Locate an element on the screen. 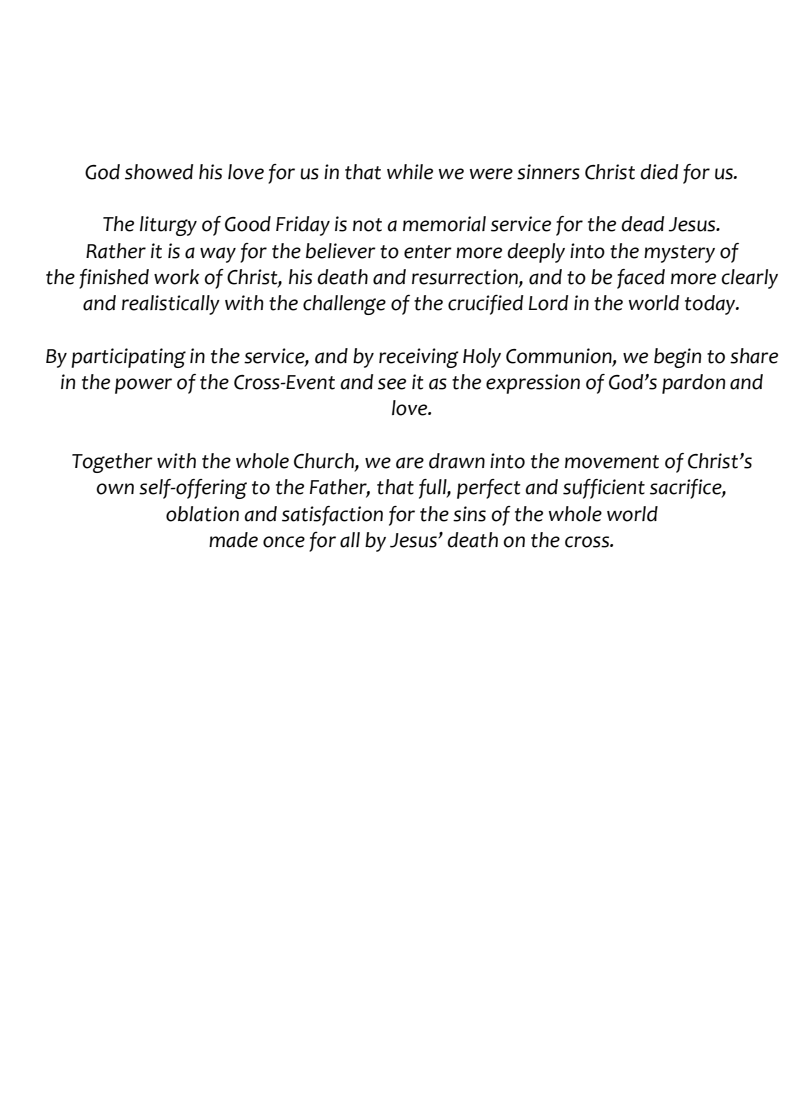 This screenshot has width=789, height=1115. receiving is located at coordinates (418, 358).
